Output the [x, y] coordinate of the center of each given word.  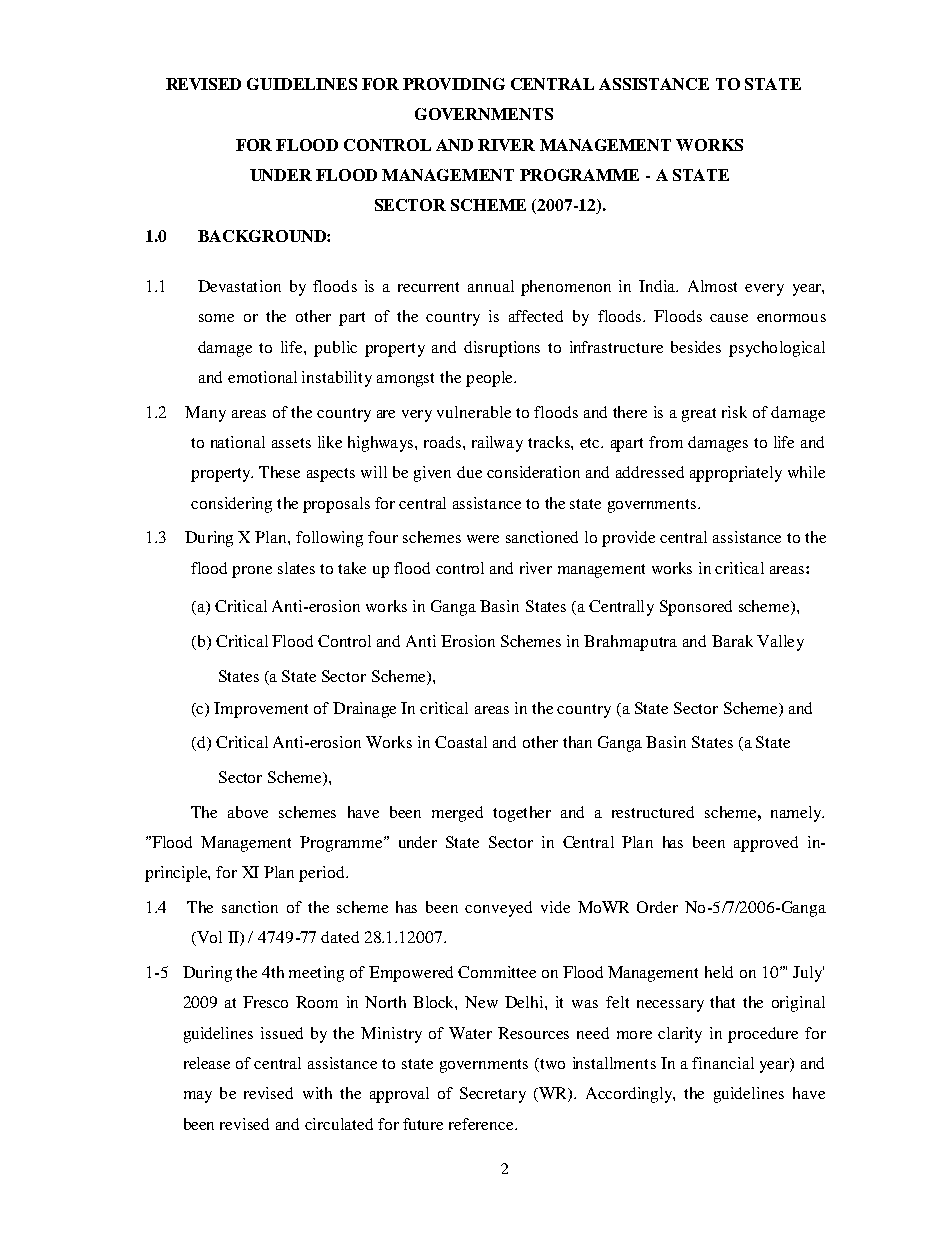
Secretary [493, 1095]
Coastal [461, 742]
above [248, 812]
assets [291, 443]
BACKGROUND [263, 236]
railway [497, 444]
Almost [712, 286]
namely [797, 814]
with [317, 1093]
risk [734, 412]
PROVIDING [454, 84]
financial [723, 1063]
